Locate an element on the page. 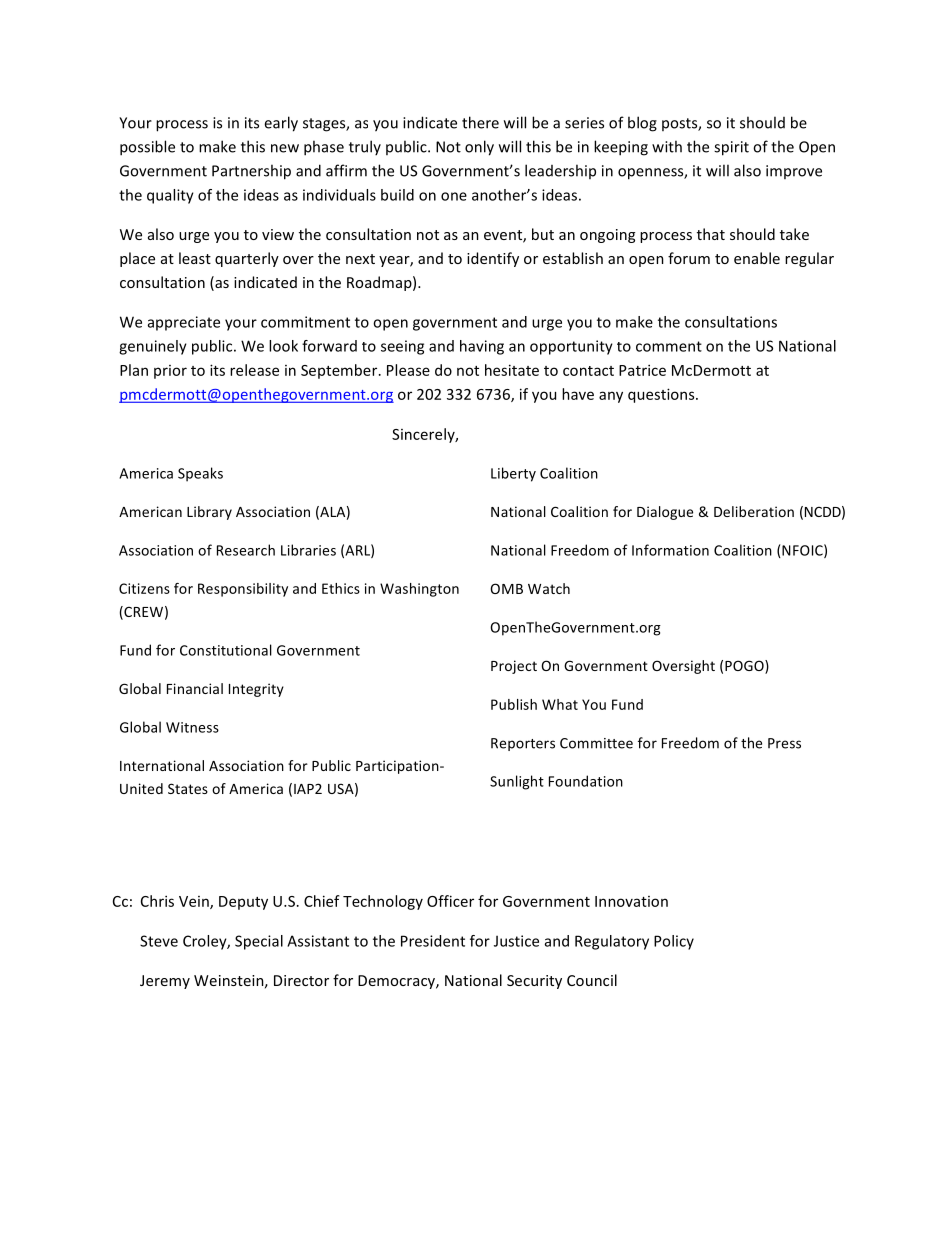 The image size is (952, 1233). POGO is located at coordinates (745, 667).
